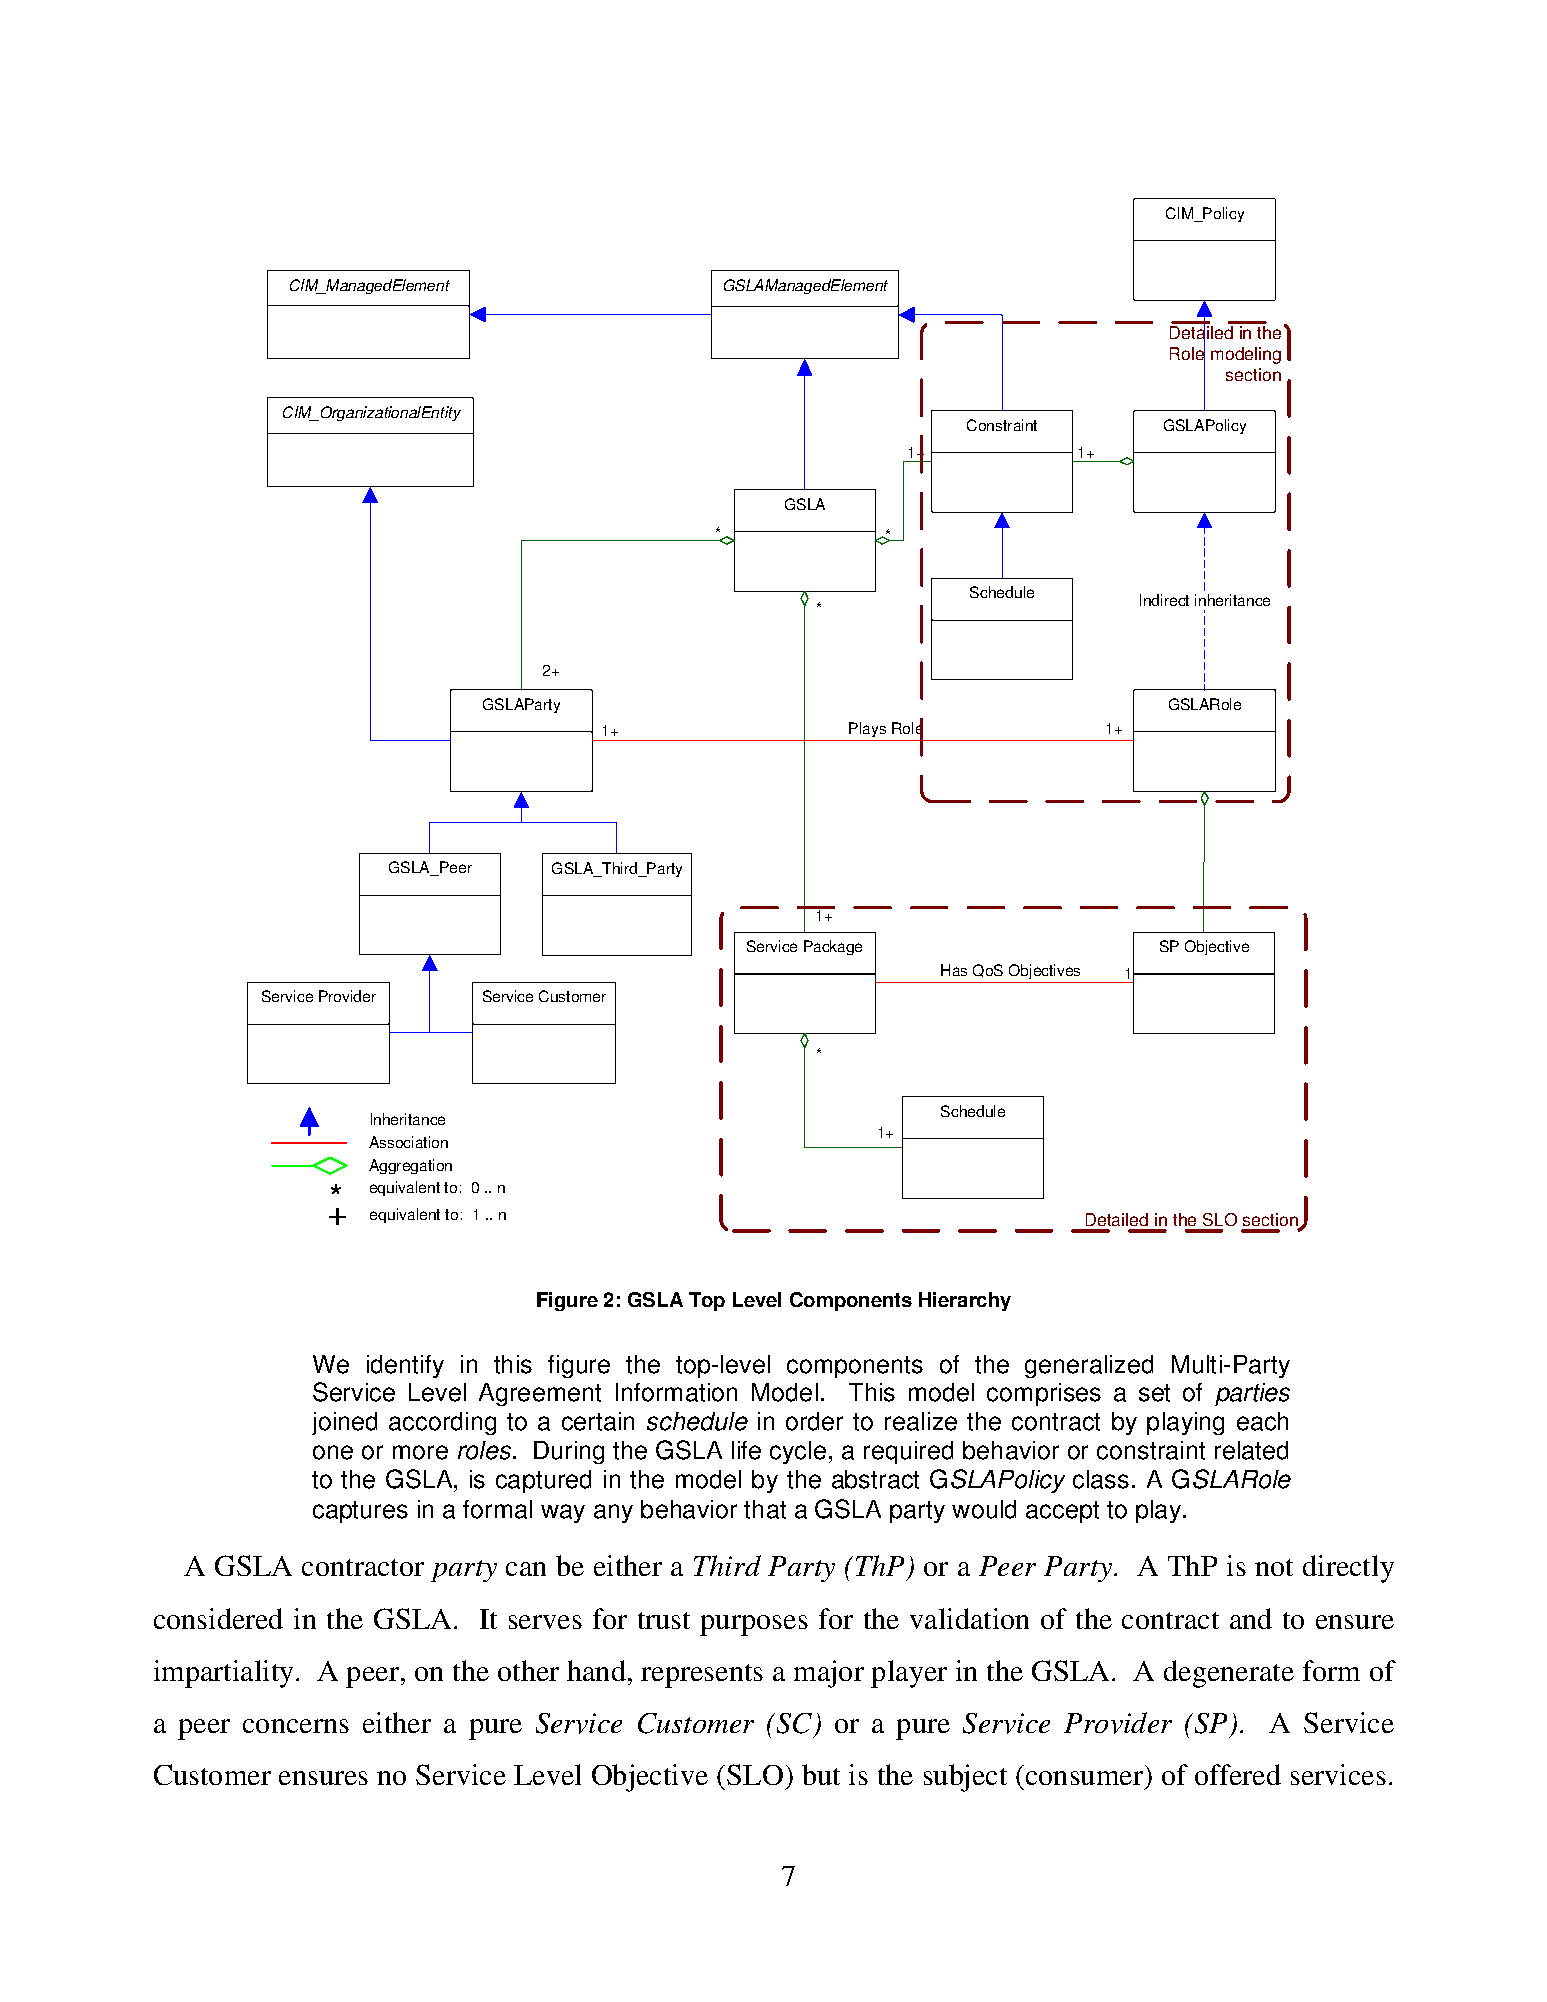 Image resolution: width=1547 pixels, height=2002 pixels. What do you see at coordinates (1251, 1450) in the document?
I see `related` at bounding box center [1251, 1450].
